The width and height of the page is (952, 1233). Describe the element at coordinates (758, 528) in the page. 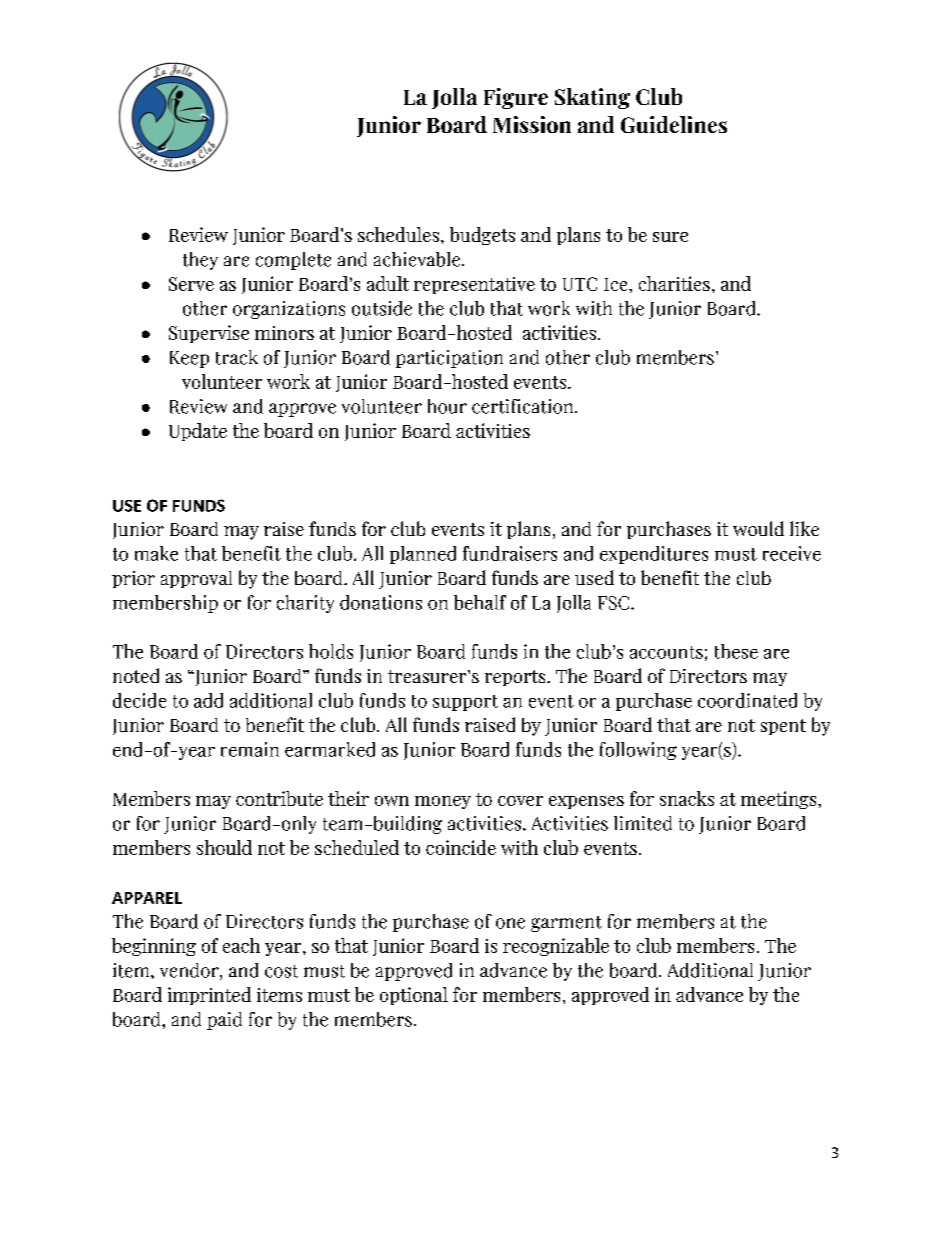

I see `would` at that location.
